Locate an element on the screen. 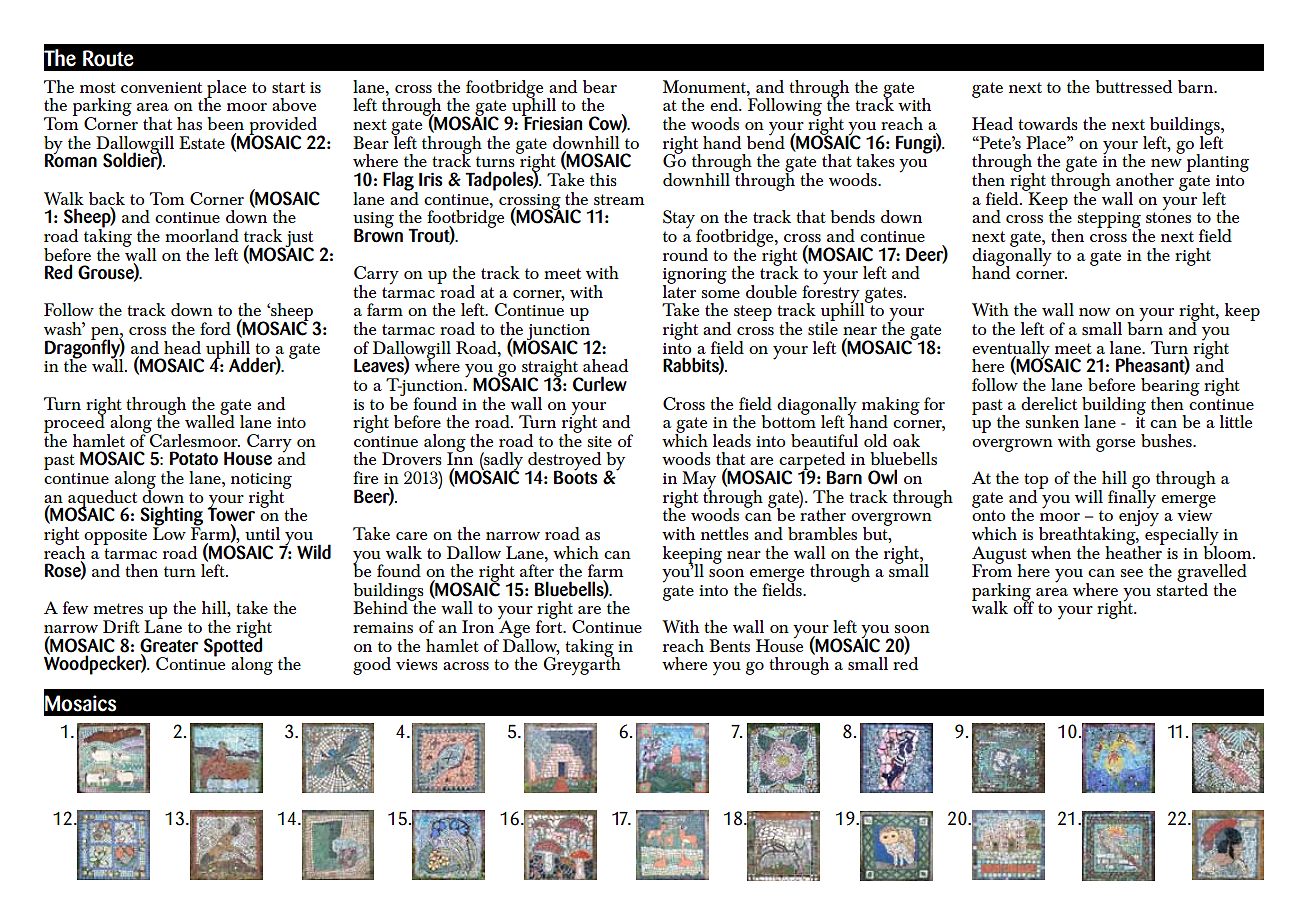 Image resolution: width=1308 pixels, height=924 pixels. fort is located at coordinates (550, 625).
